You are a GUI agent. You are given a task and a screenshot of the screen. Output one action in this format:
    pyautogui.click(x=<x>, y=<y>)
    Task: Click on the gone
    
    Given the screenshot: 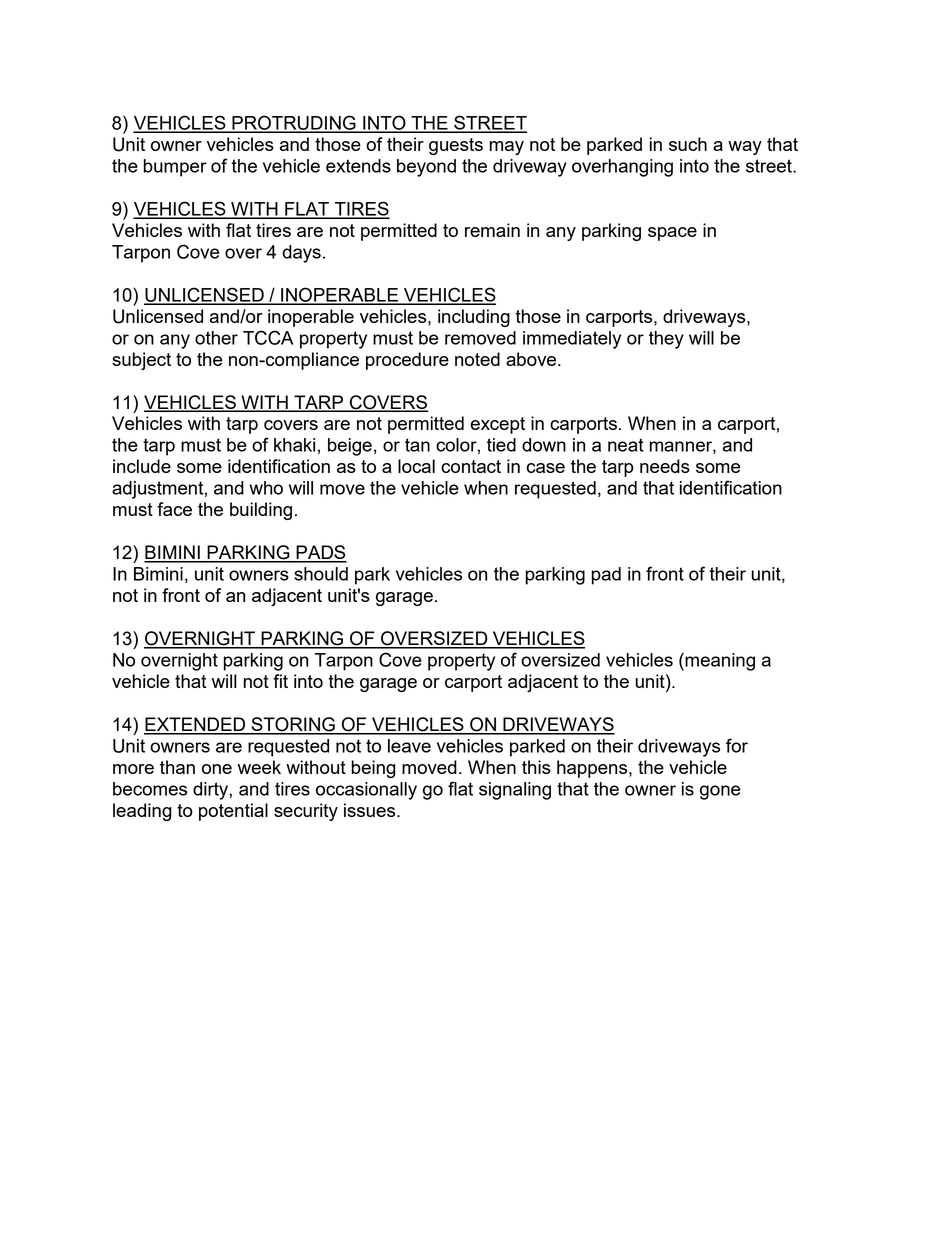 What is the action you would take?
    pyautogui.click(x=720, y=792)
